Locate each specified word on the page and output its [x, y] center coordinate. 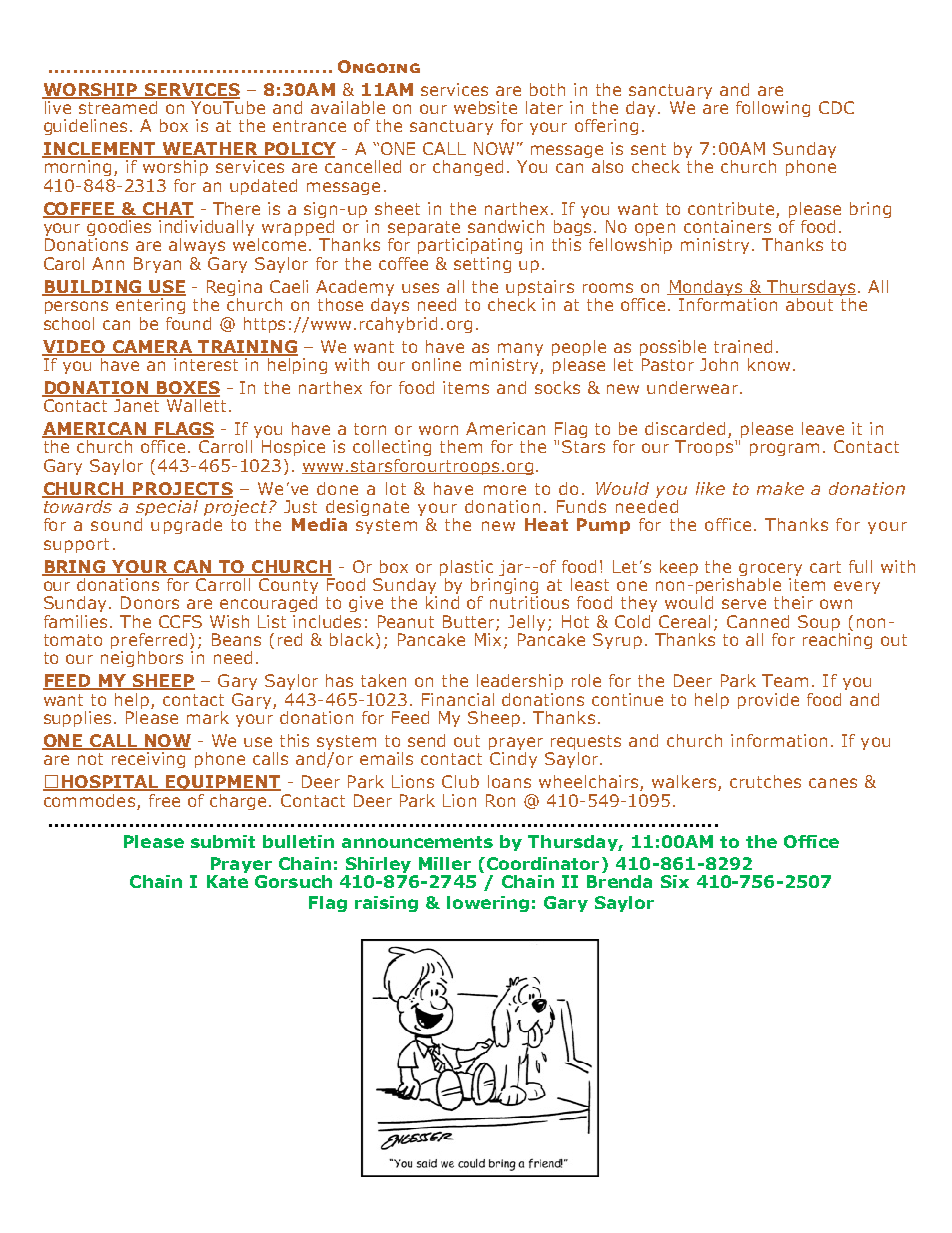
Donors [150, 602]
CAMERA [152, 347]
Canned [758, 621]
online [436, 364]
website [485, 107]
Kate [227, 880]
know [769, 364]
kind [442, 602]
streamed [119, 106]
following [773, 109]
